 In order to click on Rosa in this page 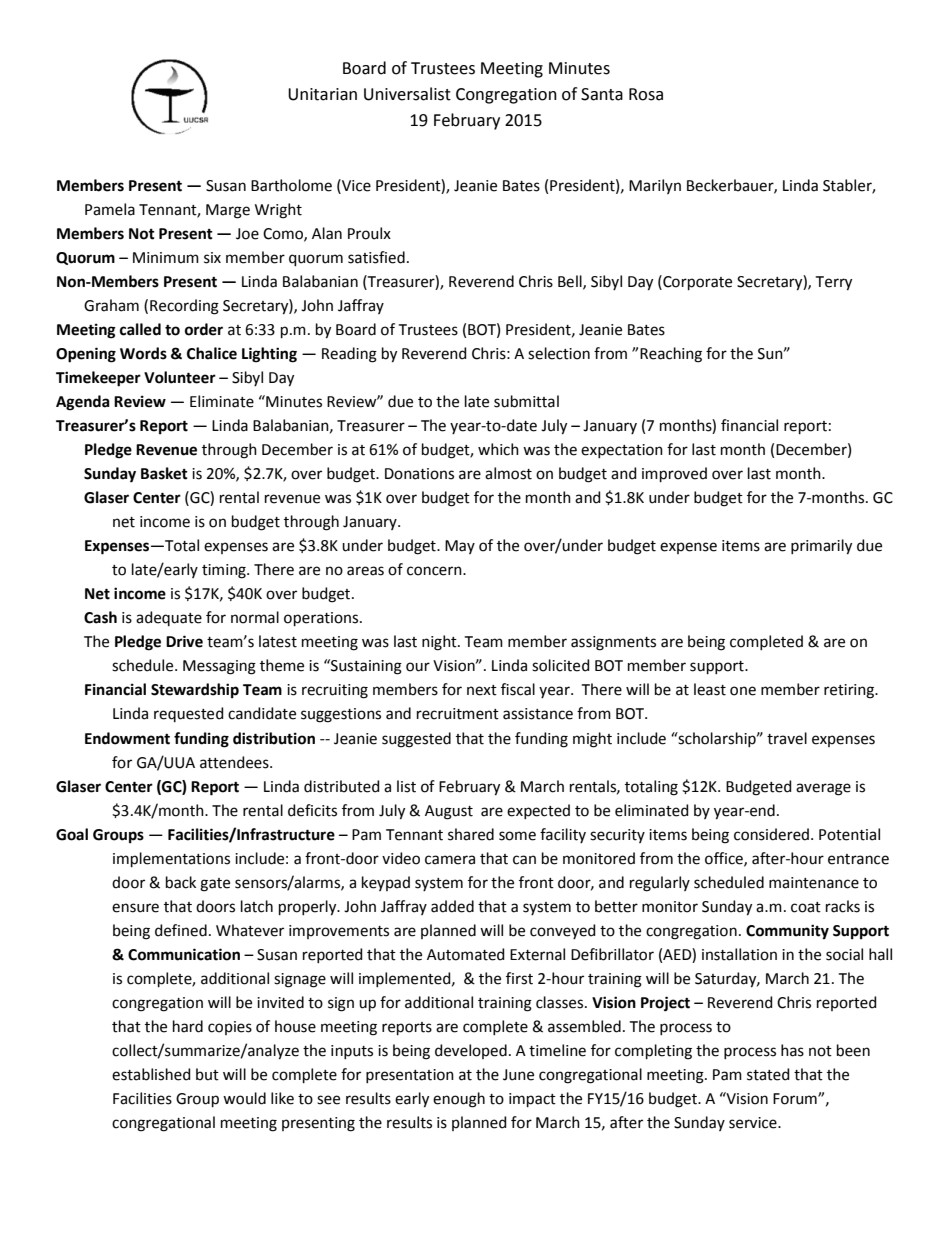, I will do `click(646, 94)`.
